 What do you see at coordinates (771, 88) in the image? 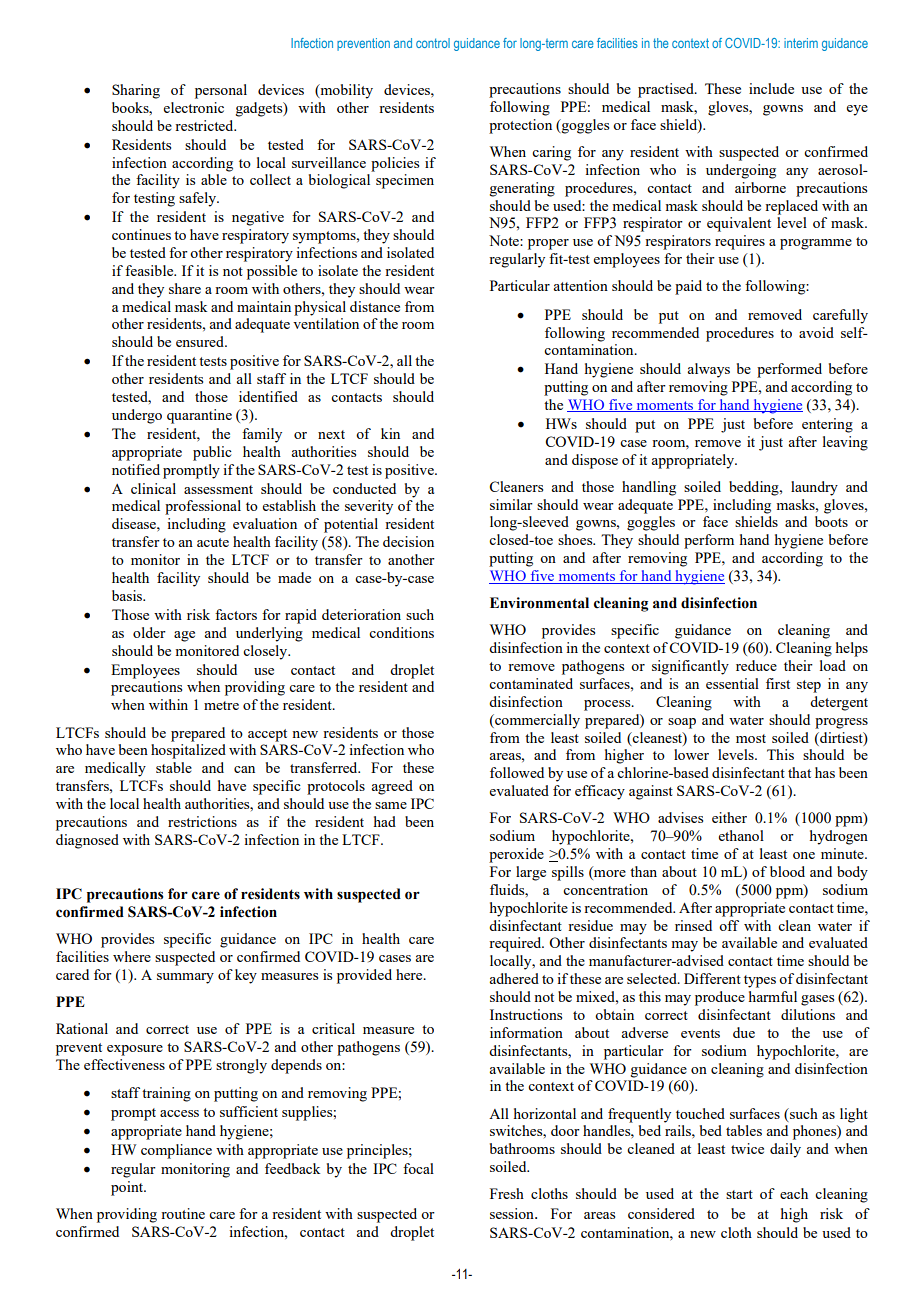
I see `include` at bounding box center [771, 88].
